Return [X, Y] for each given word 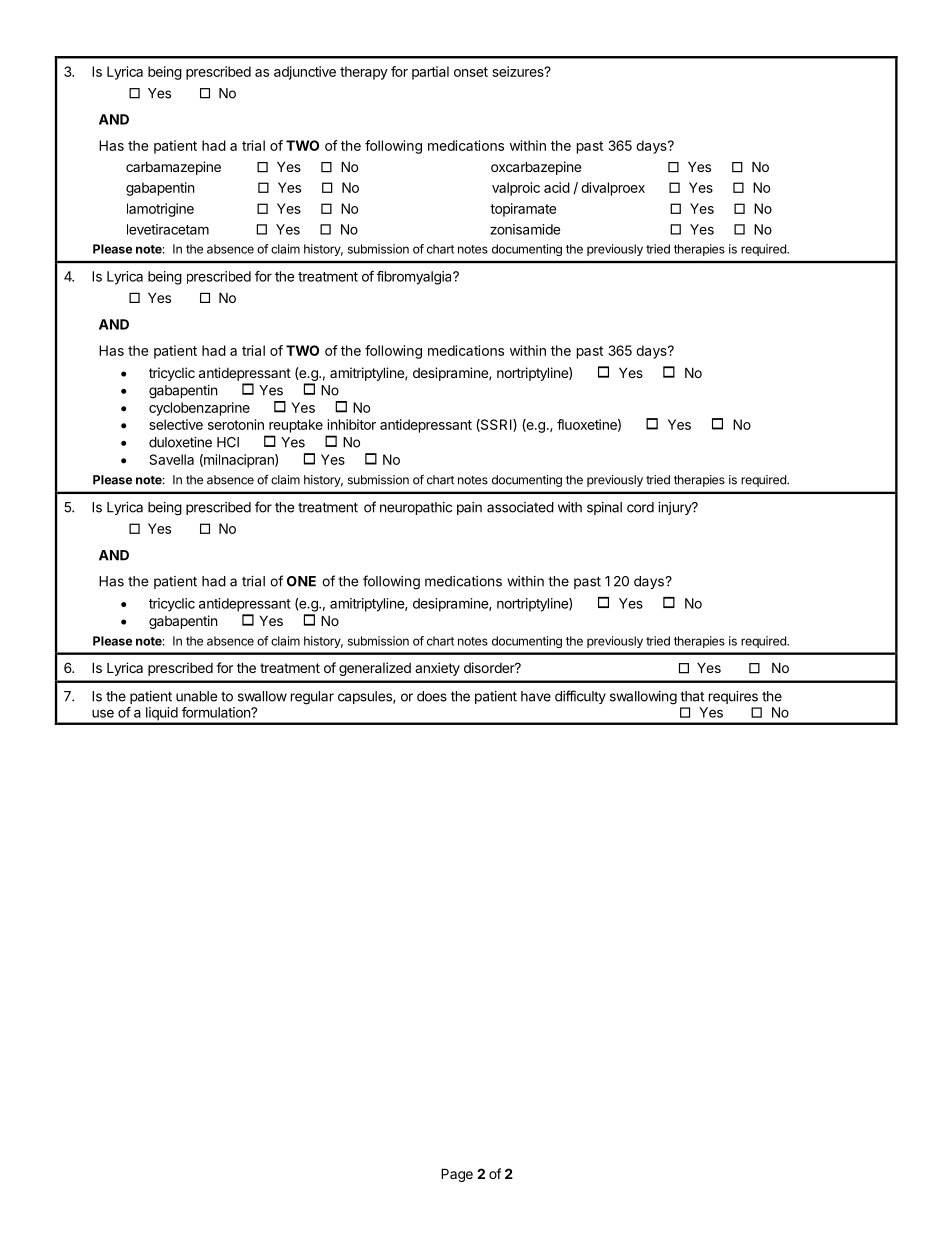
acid [557, 187]
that [692, 696]
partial [430, 73]
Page [457, 1175]
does [432, 696]
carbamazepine [173, 168]
